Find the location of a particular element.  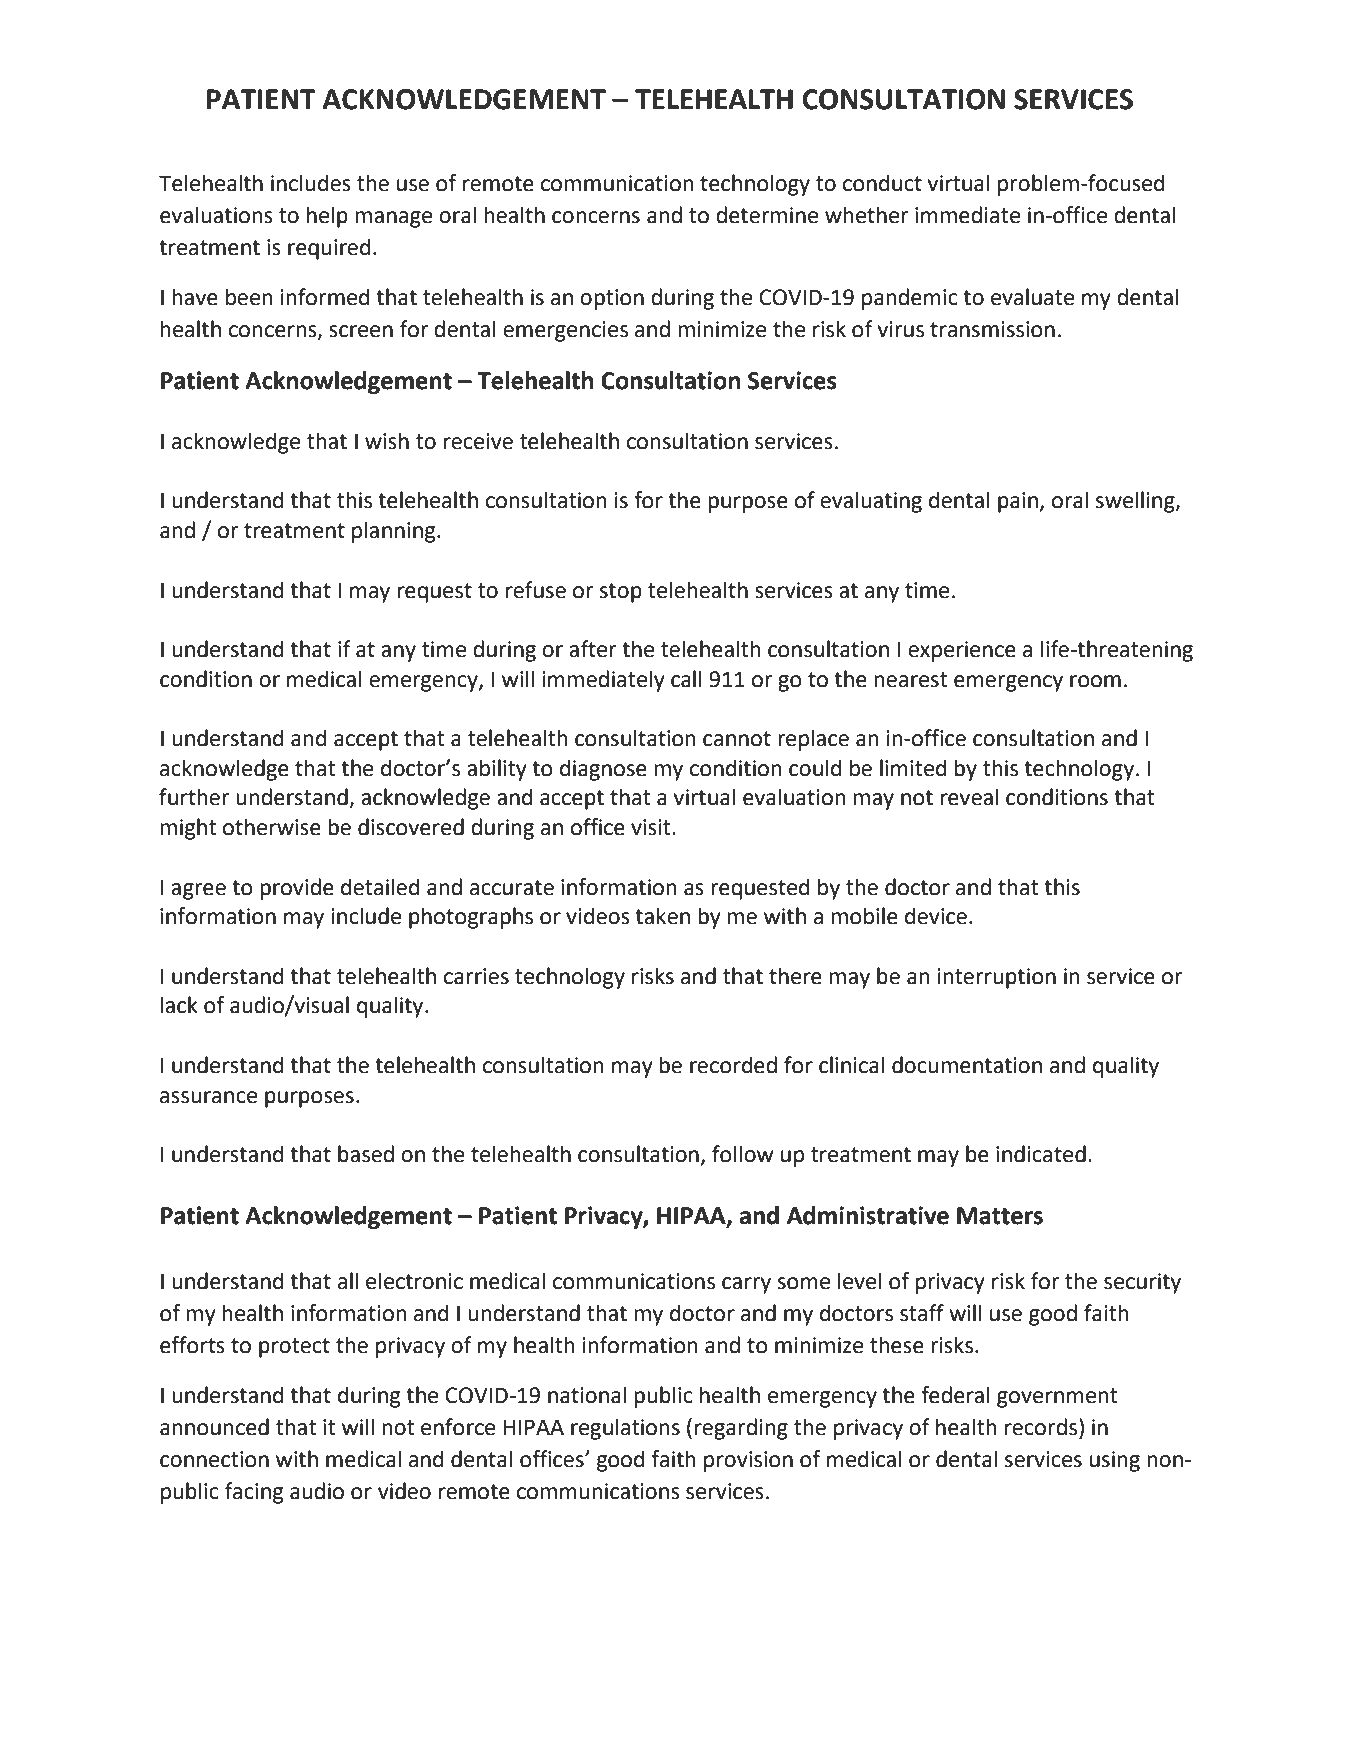

experience is located at coordinates (962, 651).
